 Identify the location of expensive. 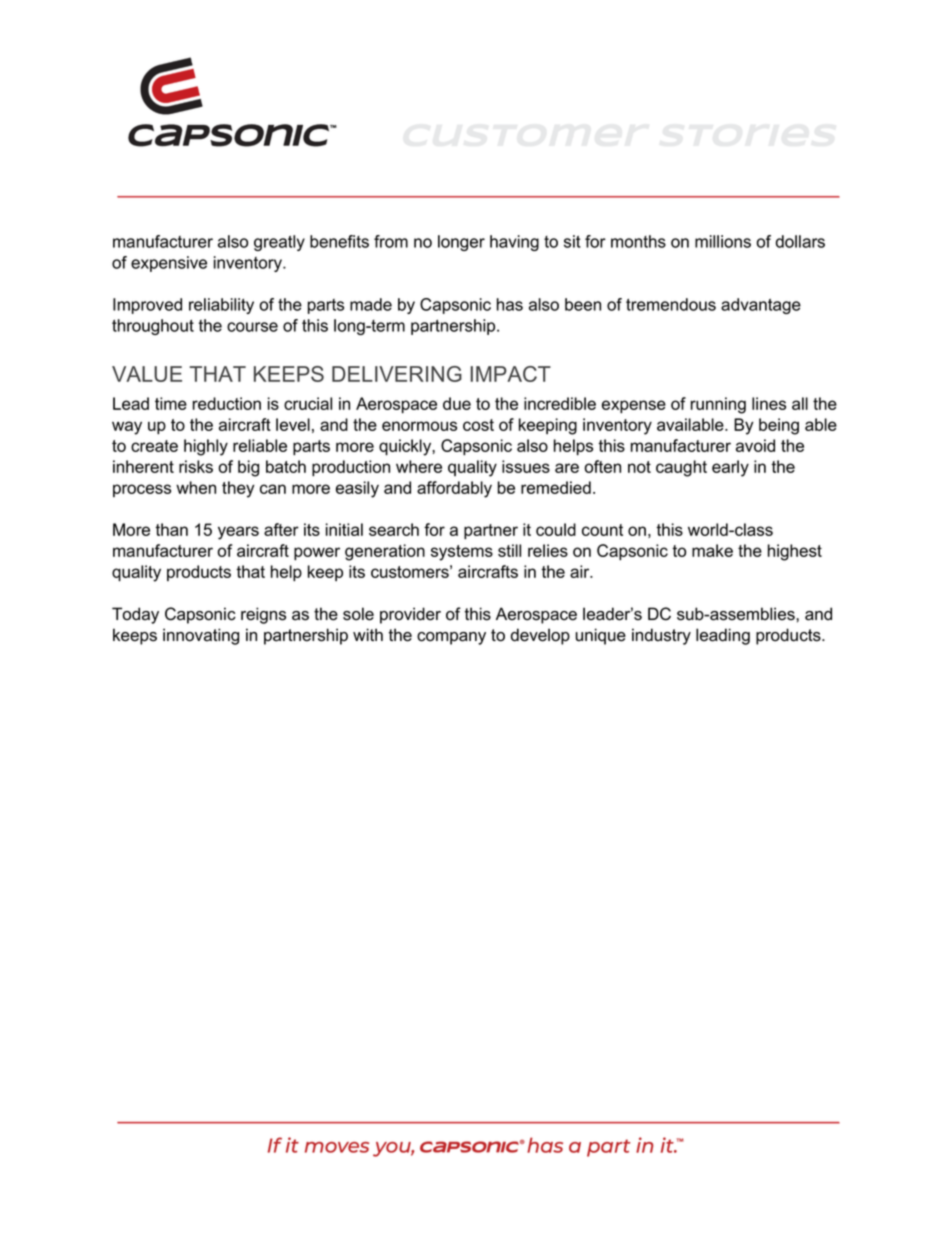
(169, 264).
